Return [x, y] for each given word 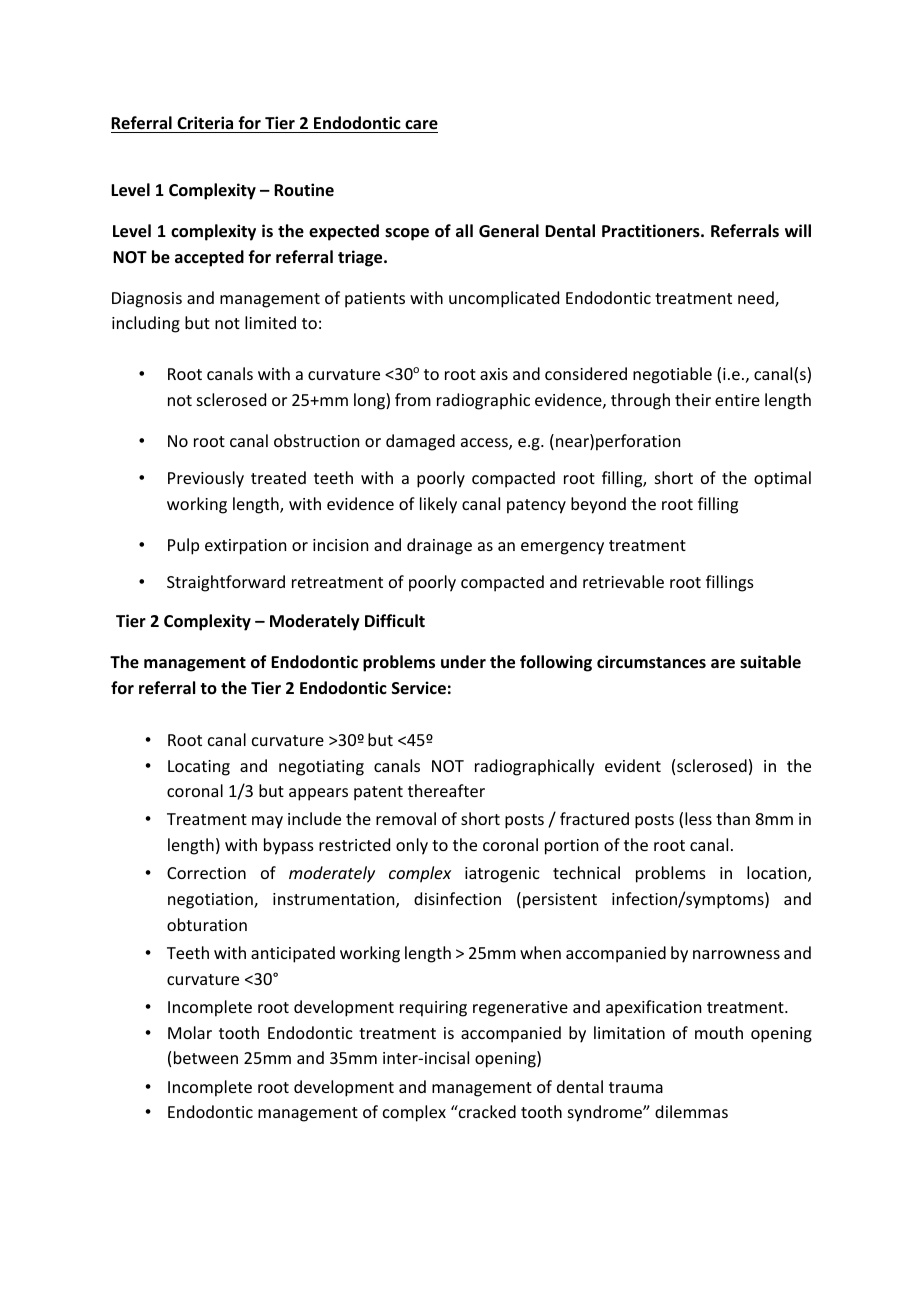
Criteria [205, 123]
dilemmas [691, 1111]
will [798, 230]
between [206, 1057]
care [421, 125]
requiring [433, 1009]
